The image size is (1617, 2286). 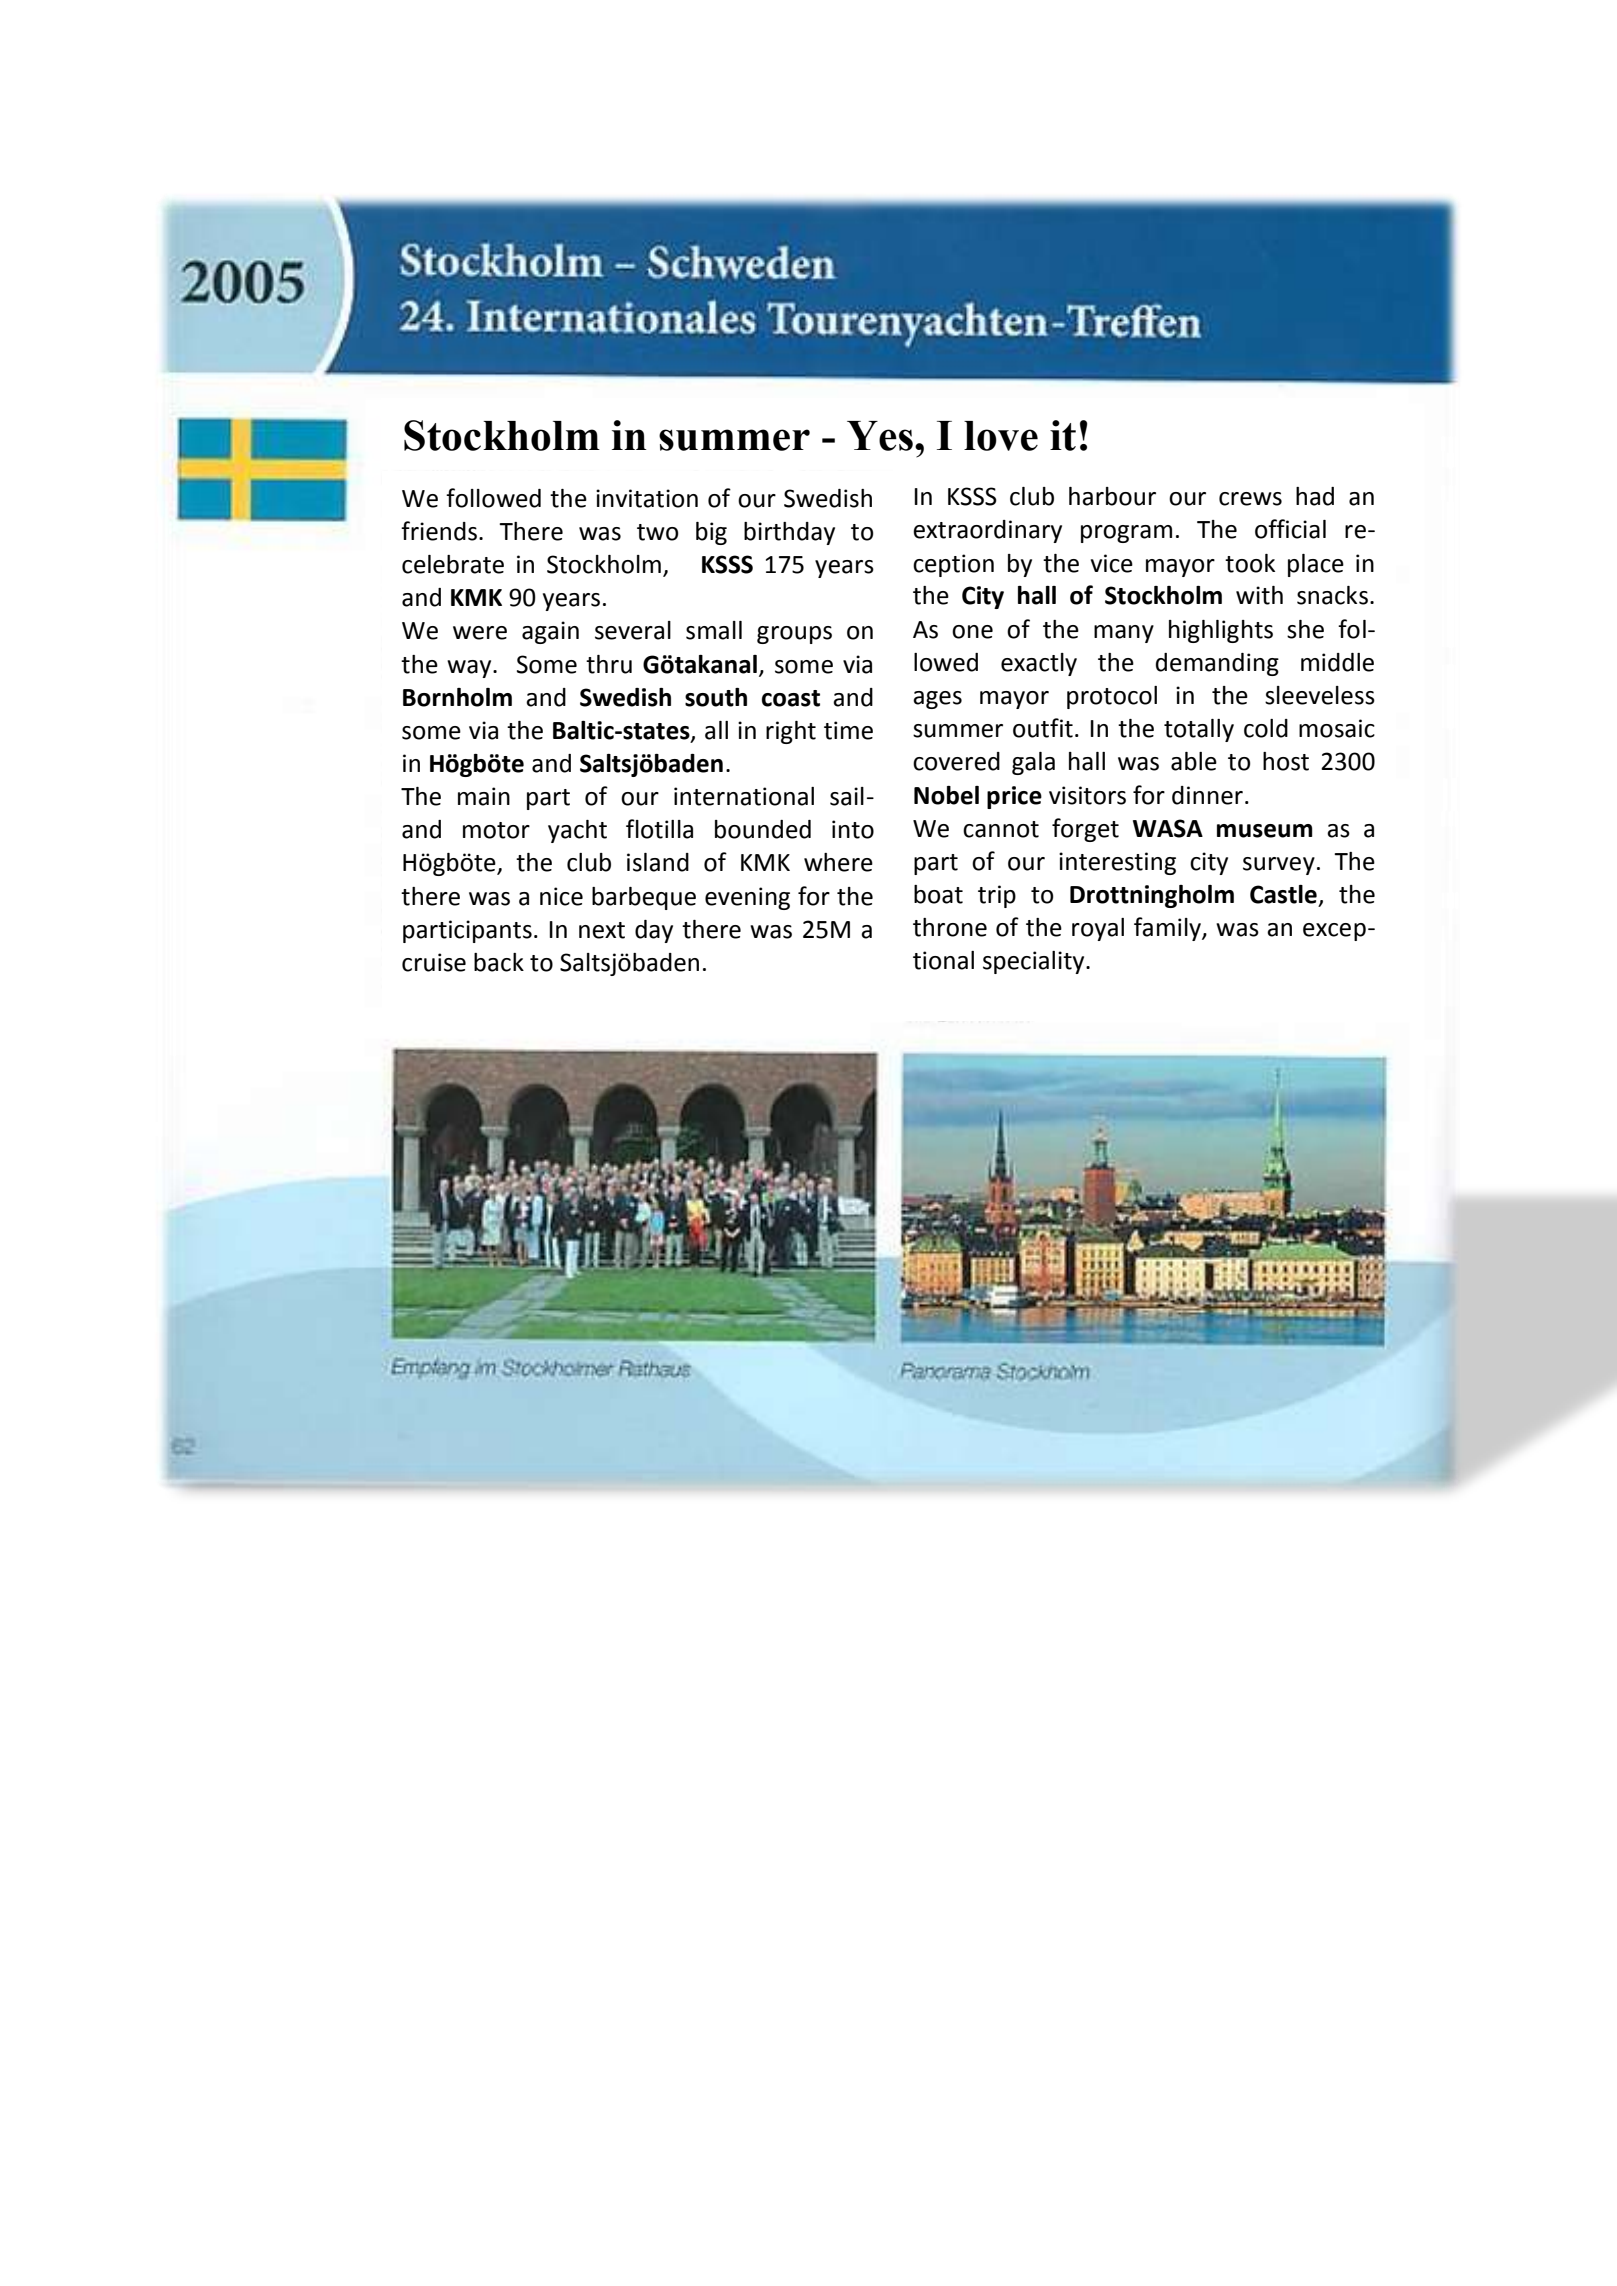 I want to click on main, so click(x=484, y=796).
